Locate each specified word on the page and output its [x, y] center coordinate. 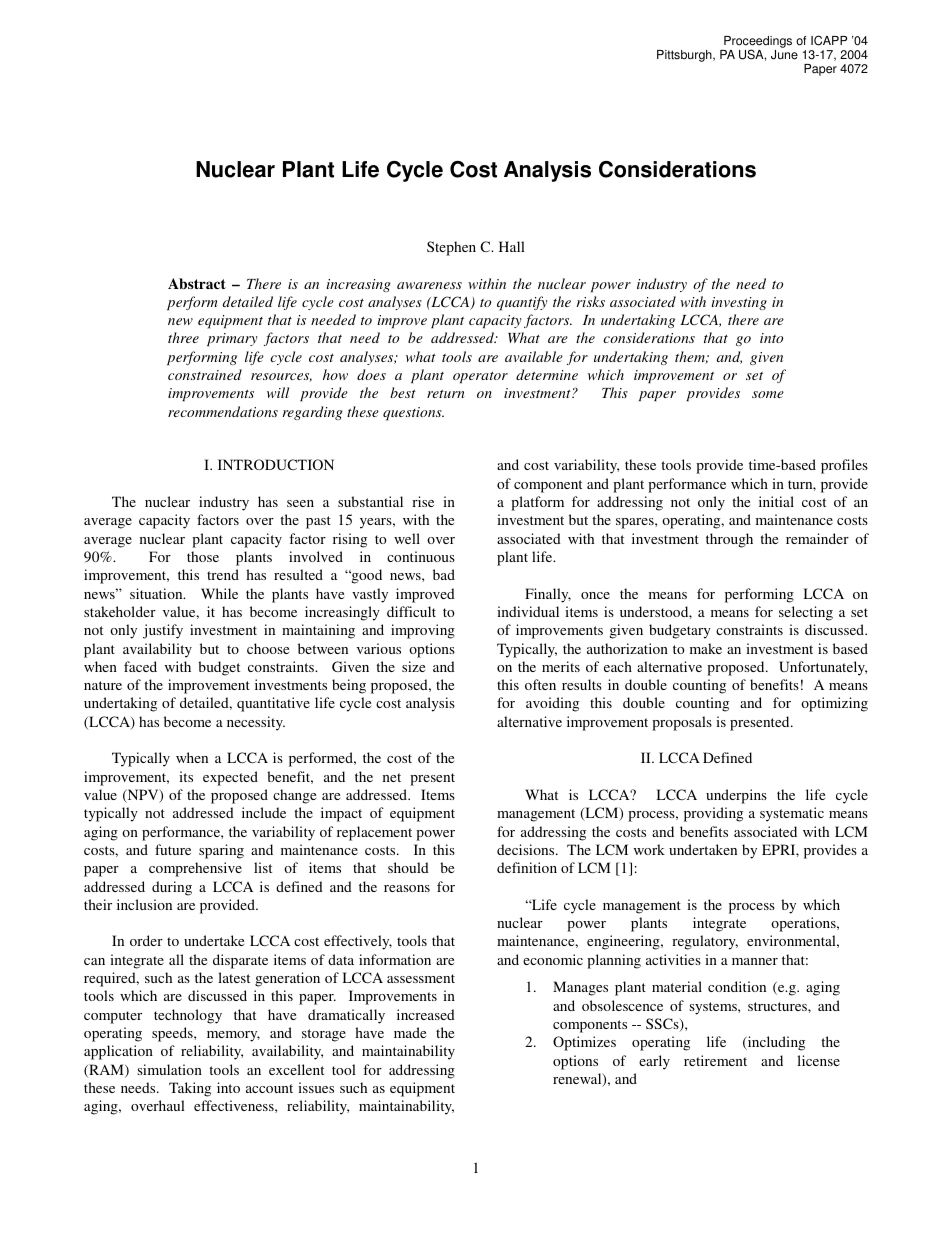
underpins [736, 796]
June [784, 55]
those [203, 556]
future [173, 849]
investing [739, 303]
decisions [527, 849]
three [183, 337]
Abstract [197, 283]
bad [444, 574]
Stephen [451, 248]
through [729, 540]
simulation [169, 1069]
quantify [522, 303]
